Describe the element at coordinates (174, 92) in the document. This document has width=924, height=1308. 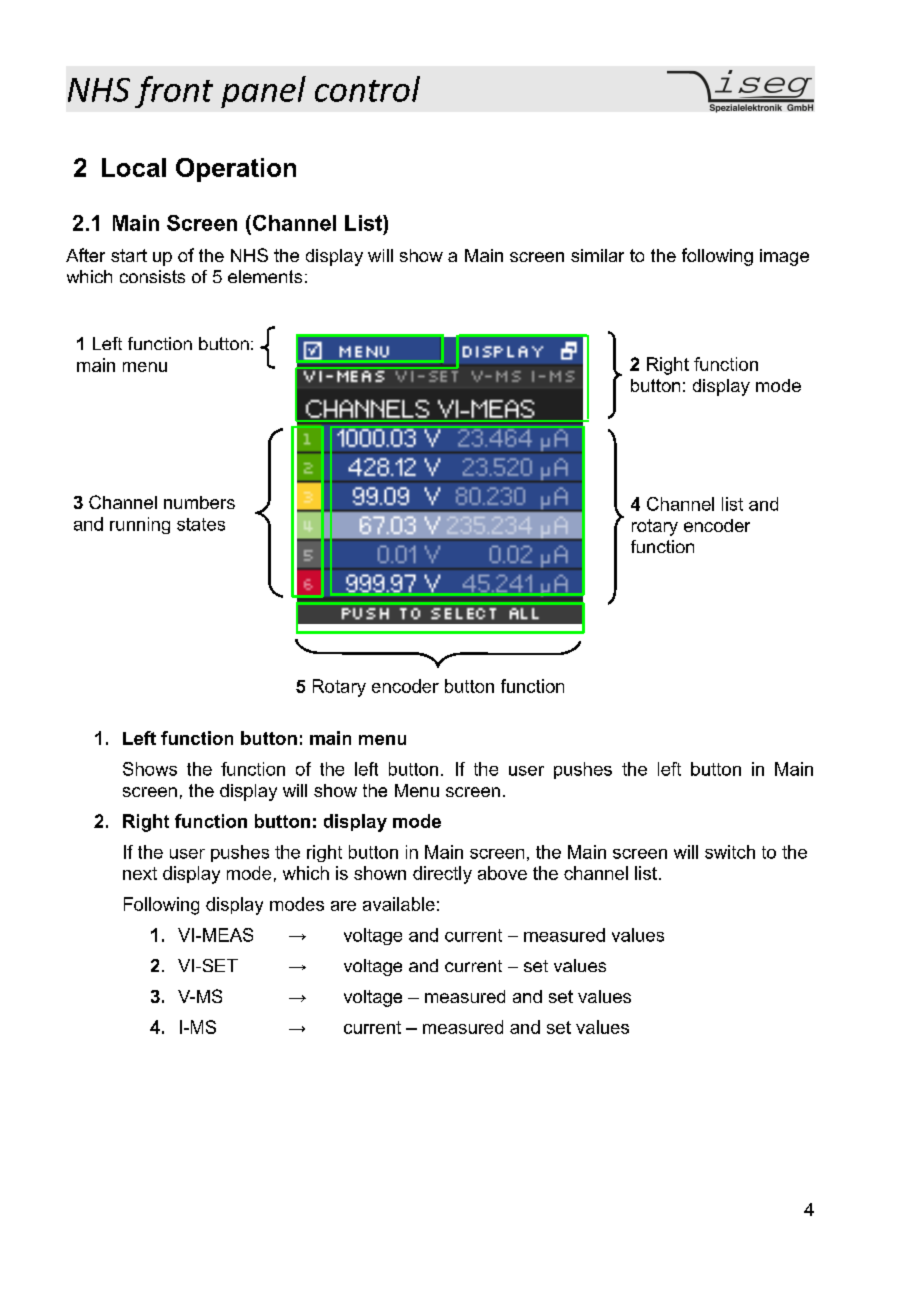
I see `front` at that location.
